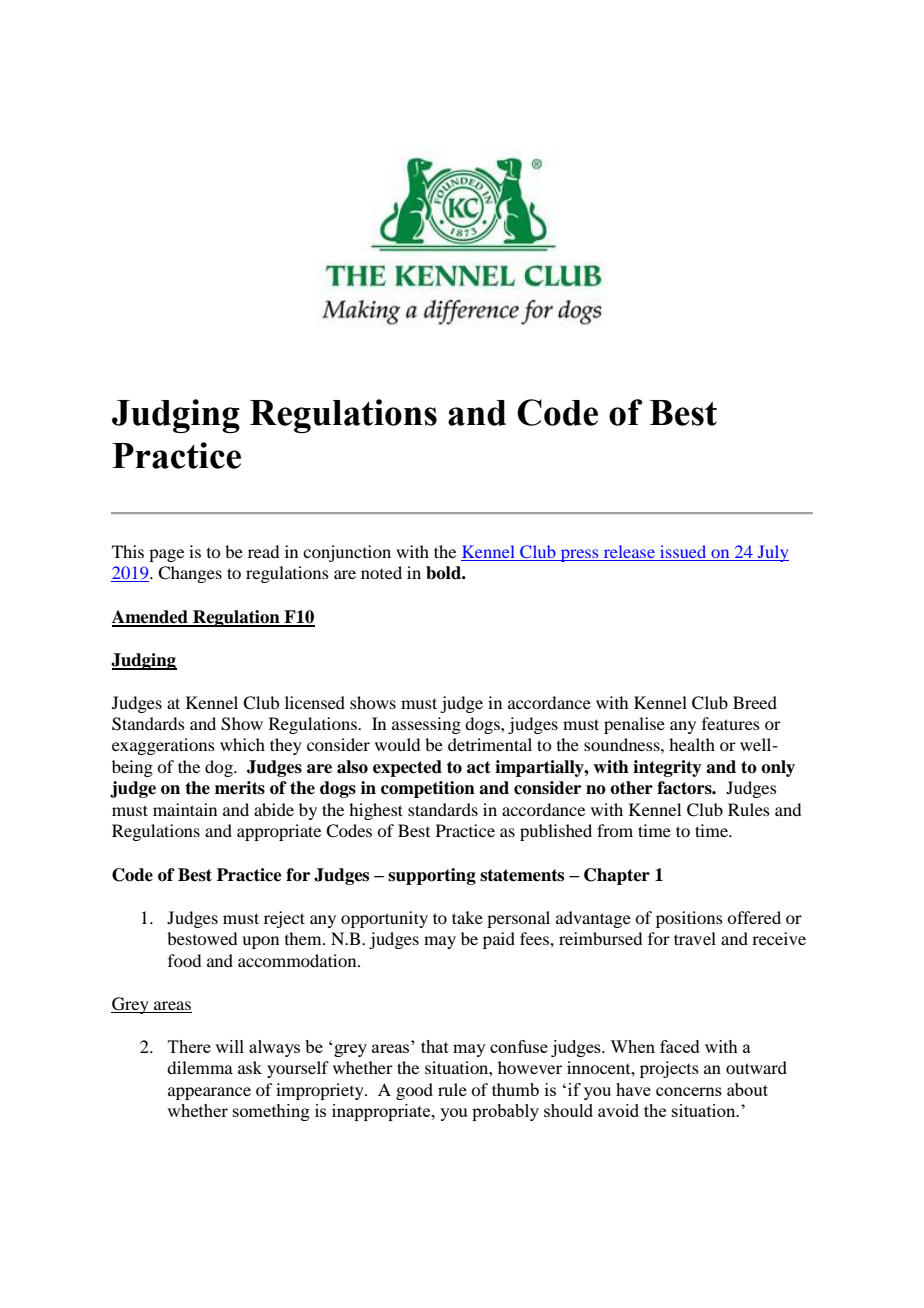 The image size is (924, 1308). Describe the element at coordinates (381, 572) in the screenshot. I see `noted` at that location.
